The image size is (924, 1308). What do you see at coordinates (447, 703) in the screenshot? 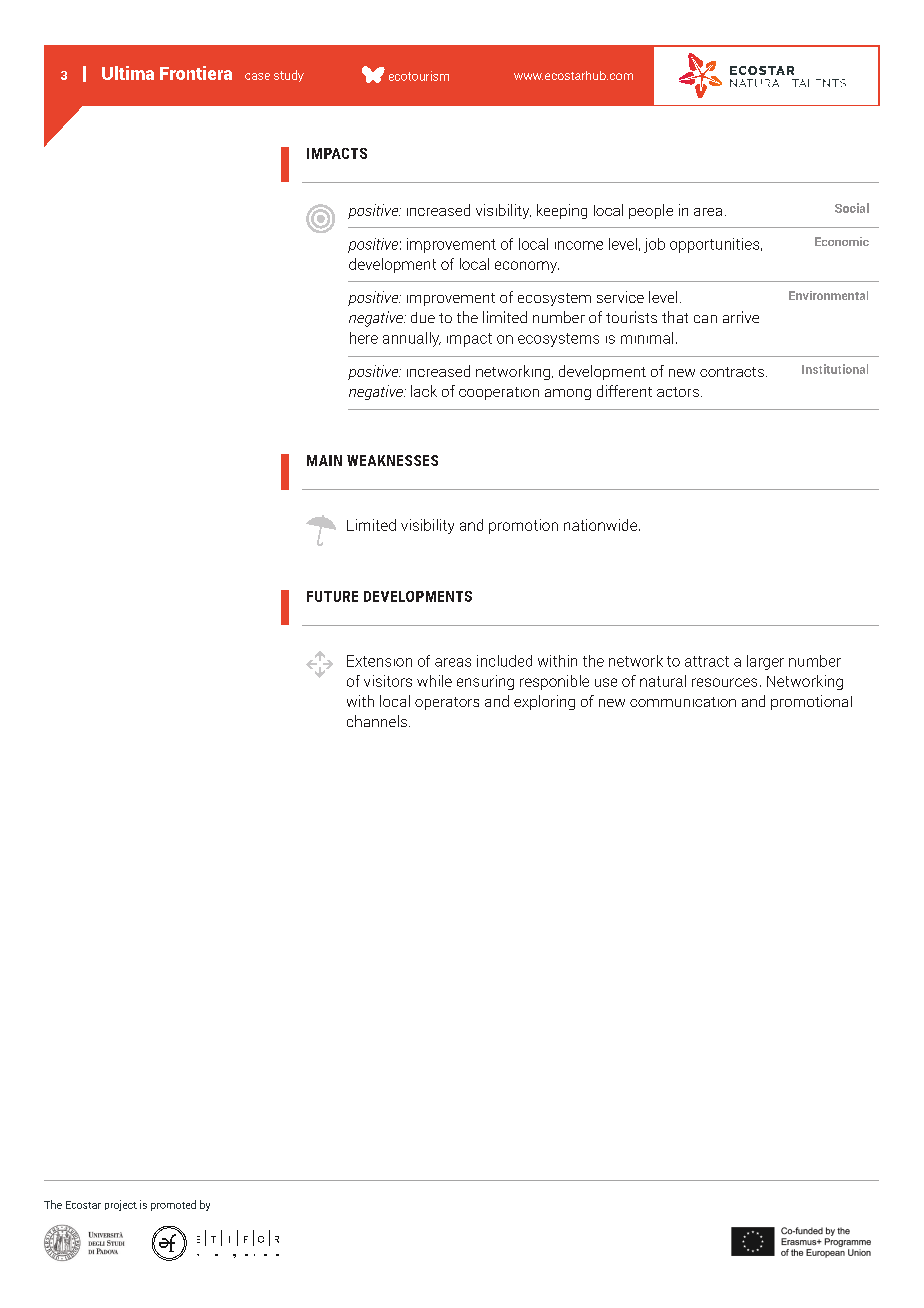
I see `operators` at bounding box center [447, 703].
